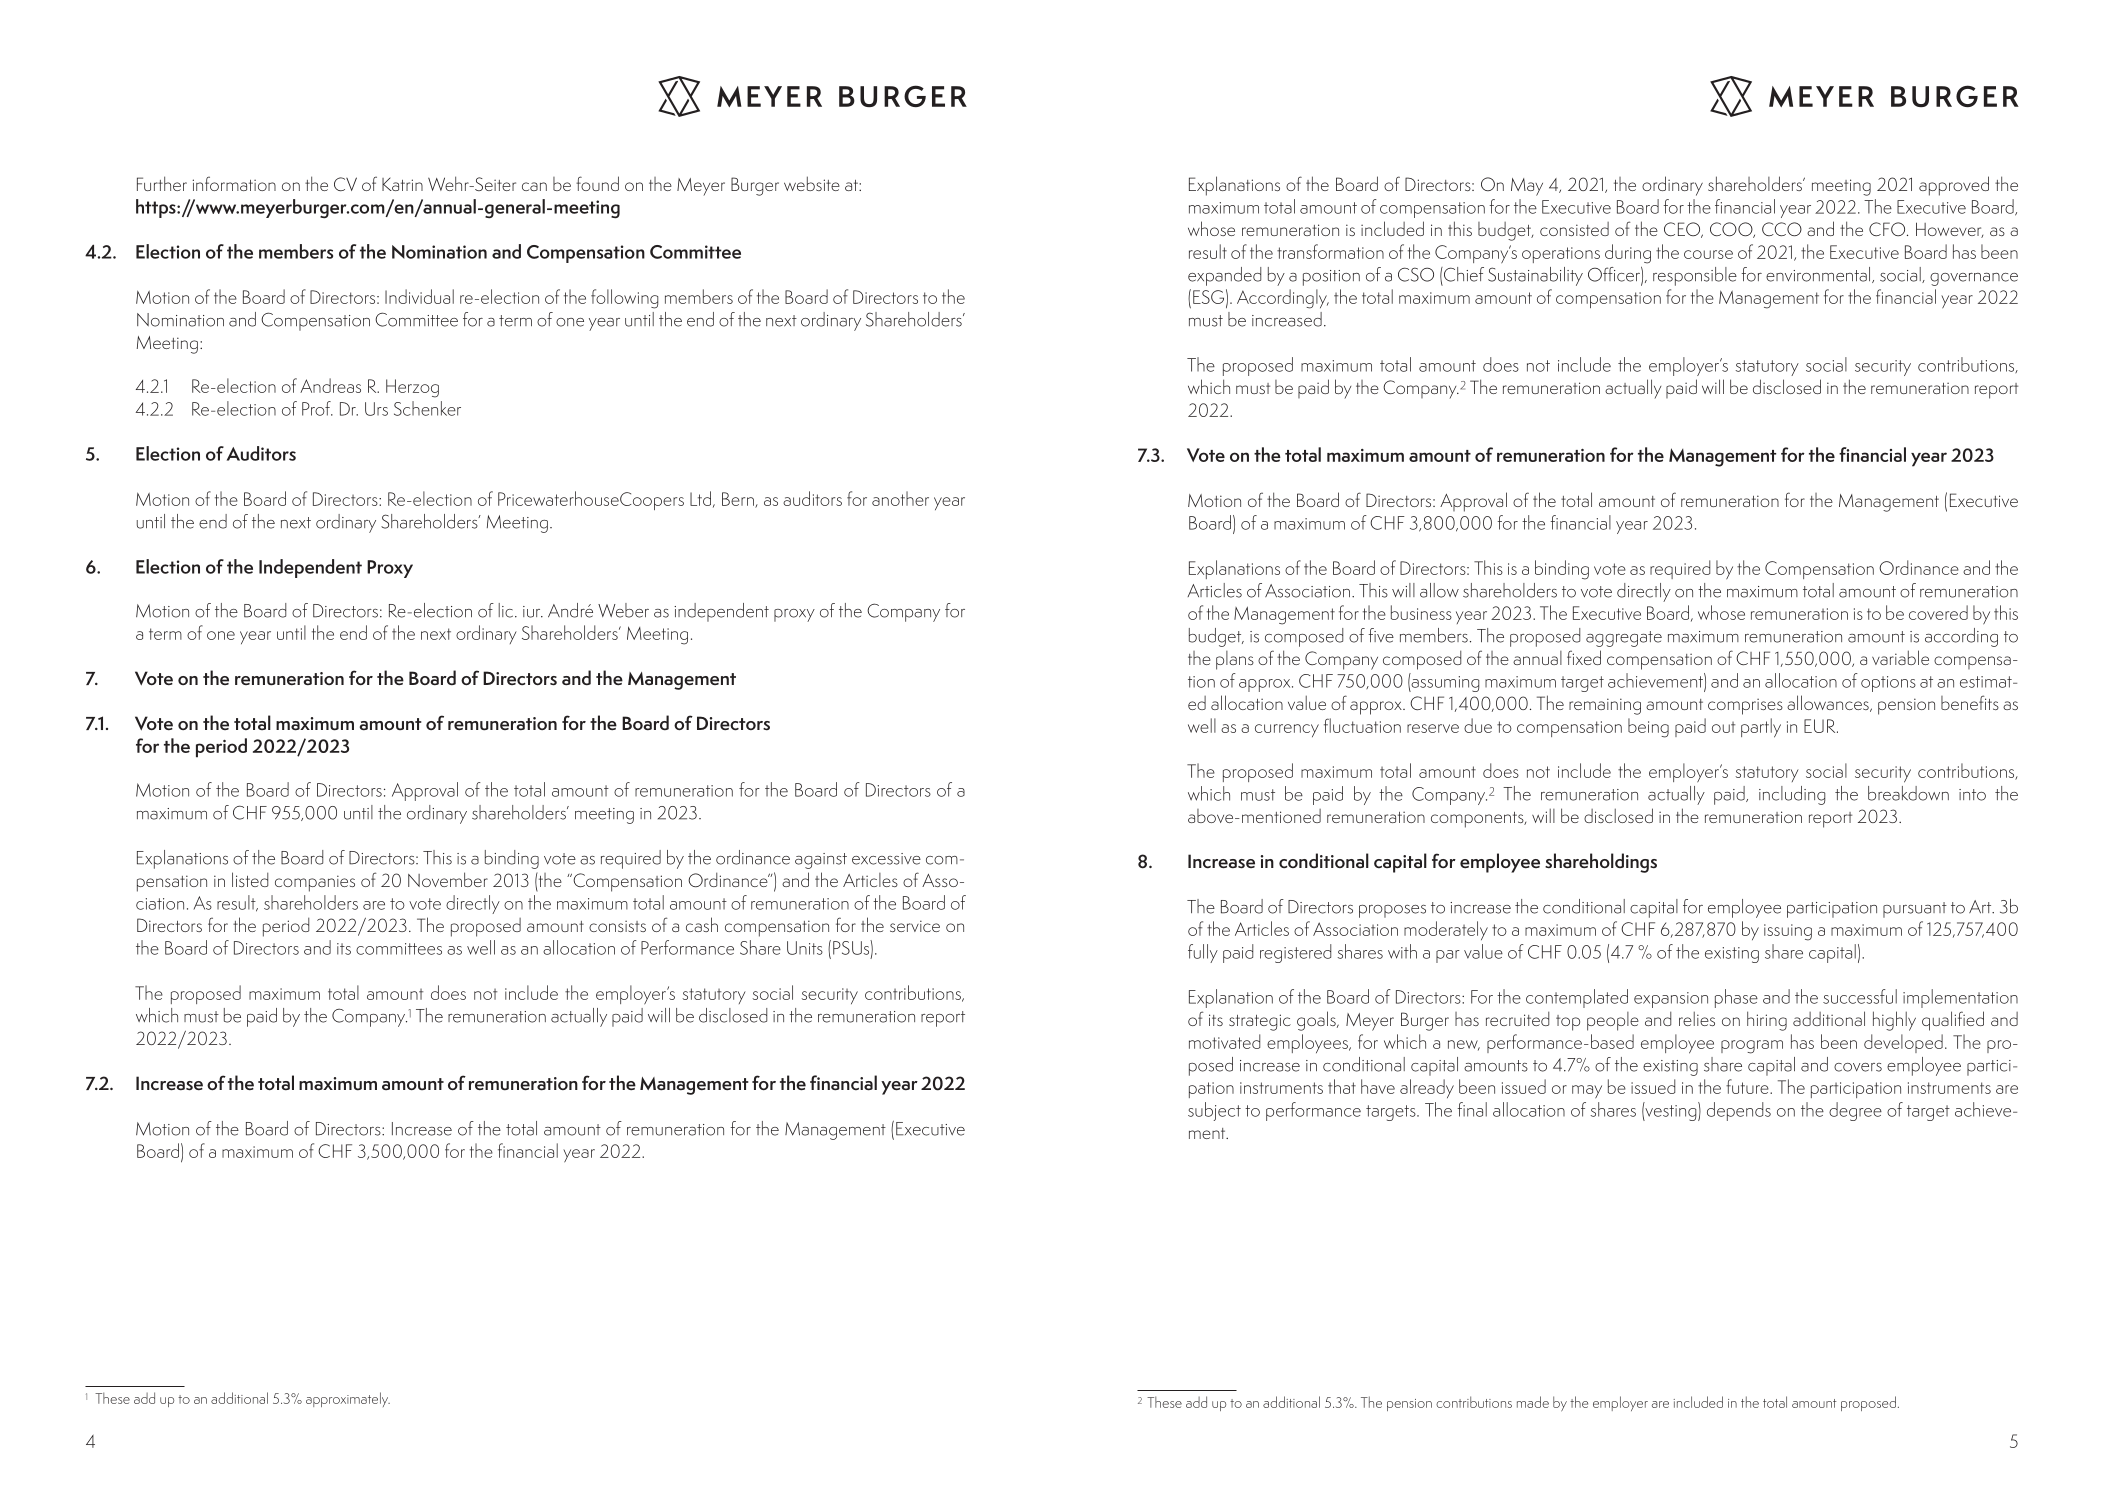 The height and width of the image is (1493, 2104). What do you see at coordinates (402, 184) in the image?
I see `Katrin` at bounding box center [402, 184].
